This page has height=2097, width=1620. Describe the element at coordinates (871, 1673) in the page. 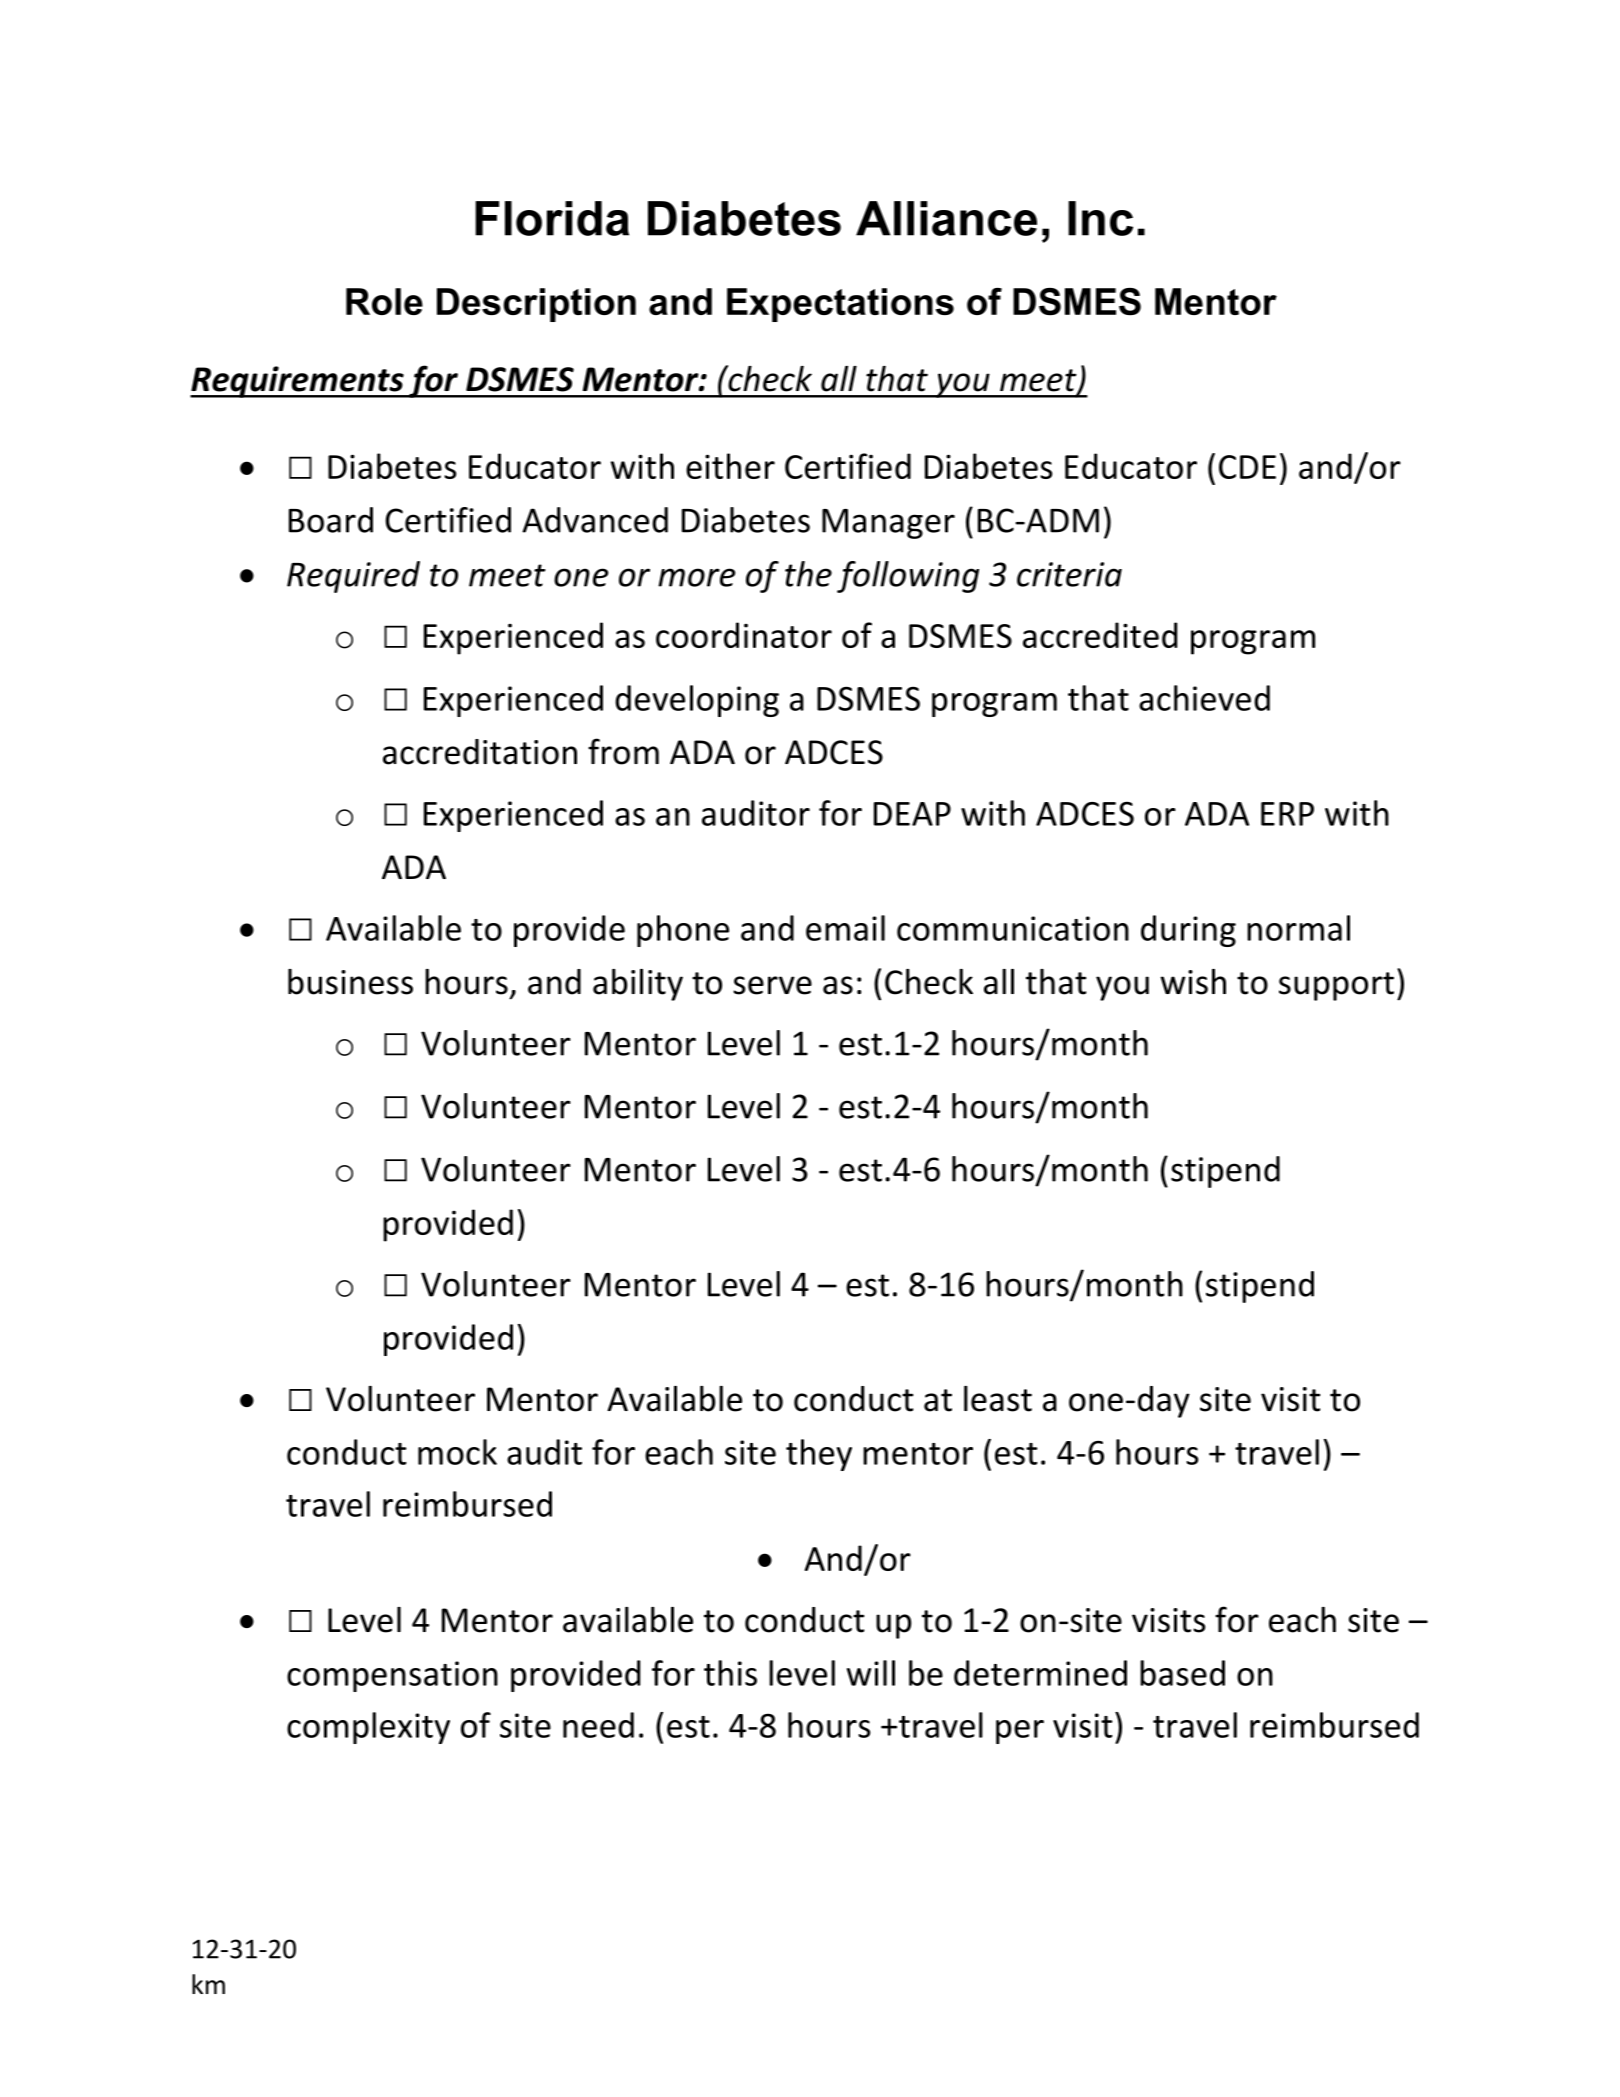

I see `will` at that location.
